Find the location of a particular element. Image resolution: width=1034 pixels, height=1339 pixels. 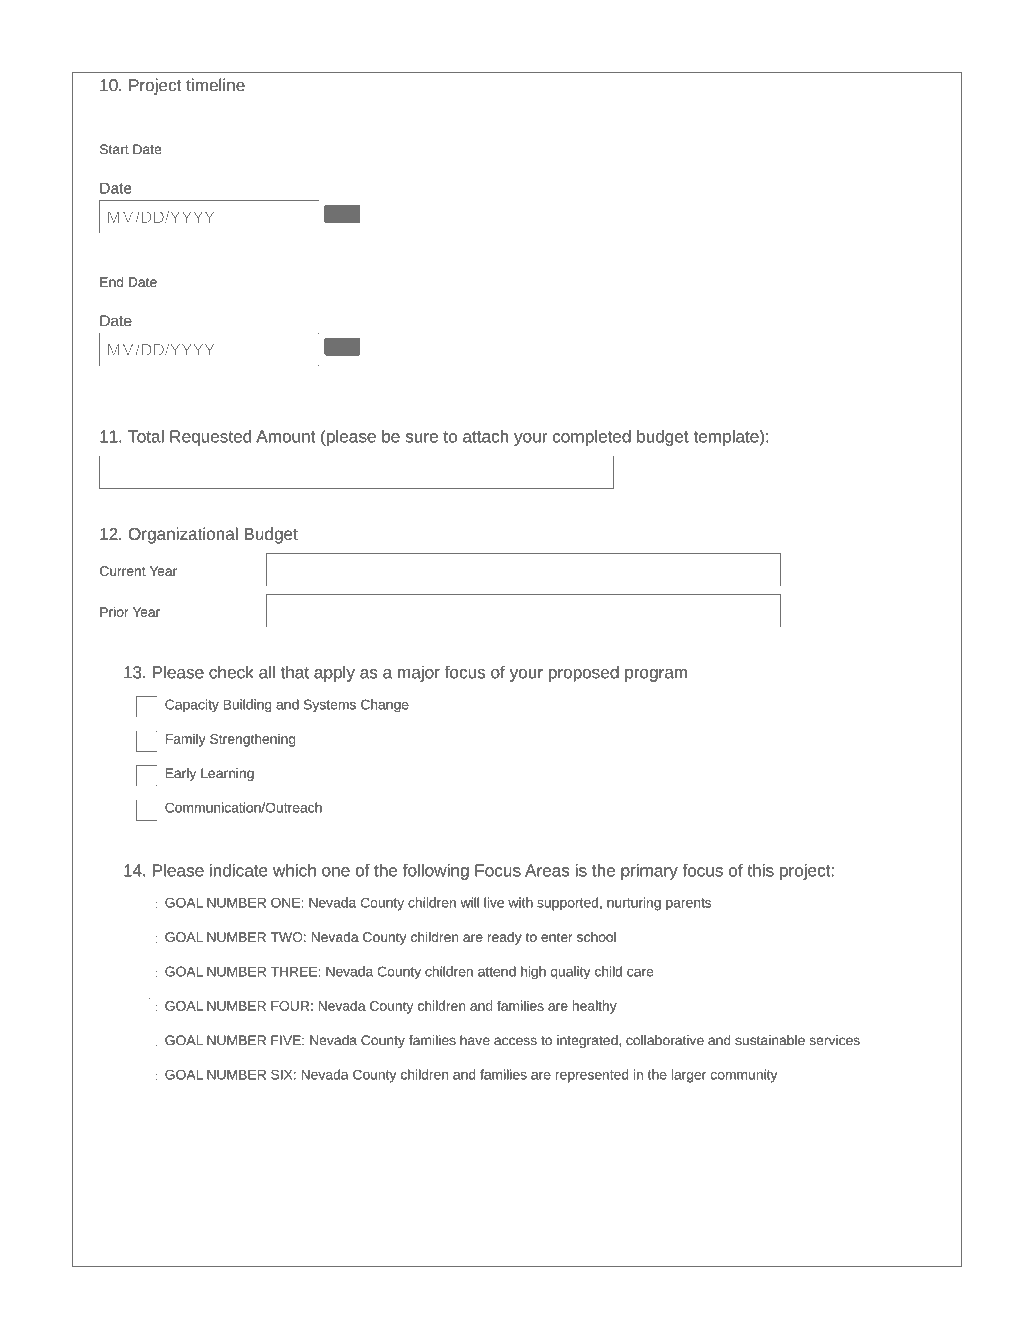

major is located at coordinates (419, 673).
